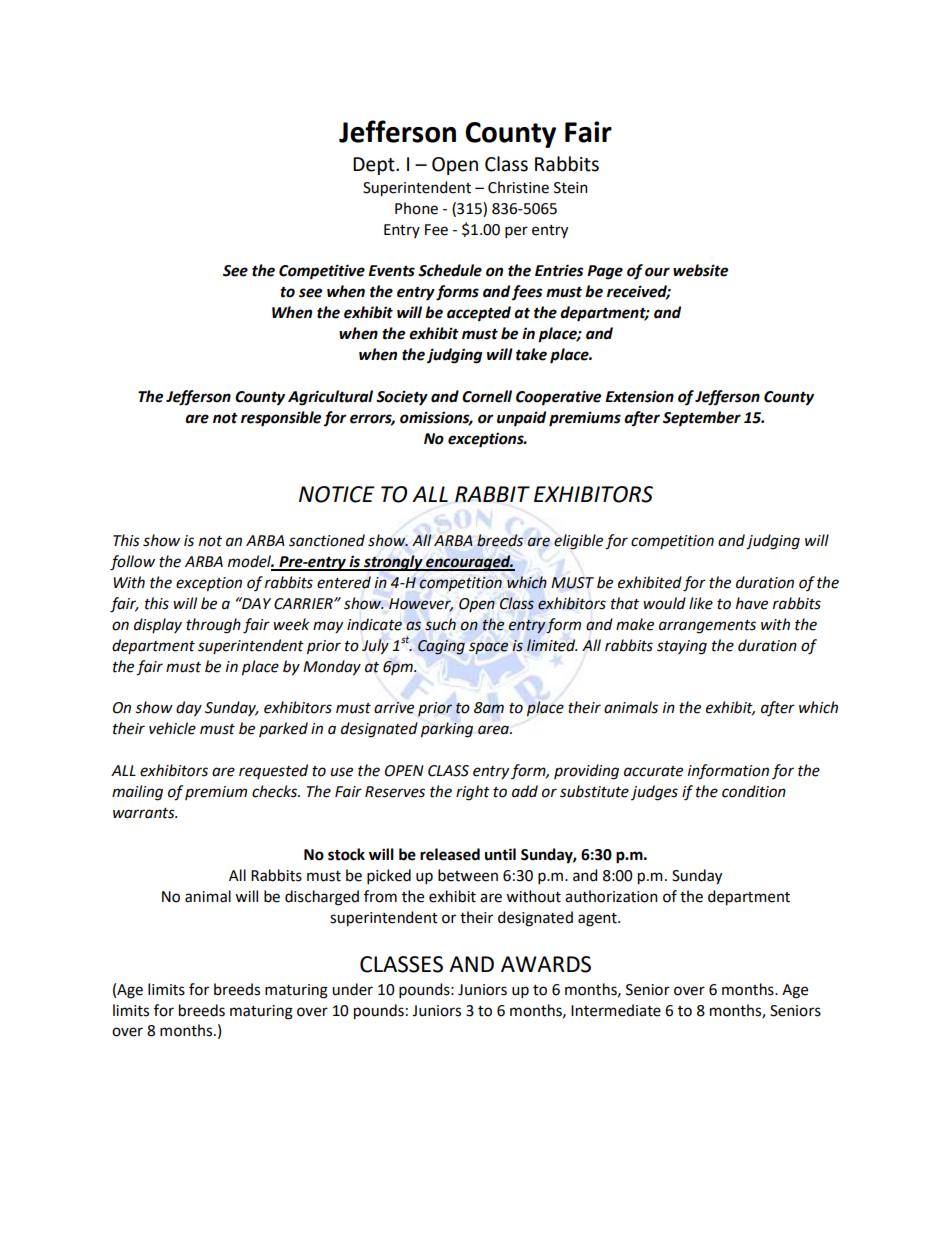 Image resolution: width=952 pixels, height=1233 pixels. Describe the element at coordinates (352, 989) in the screenshot. I see `under` at that location.
